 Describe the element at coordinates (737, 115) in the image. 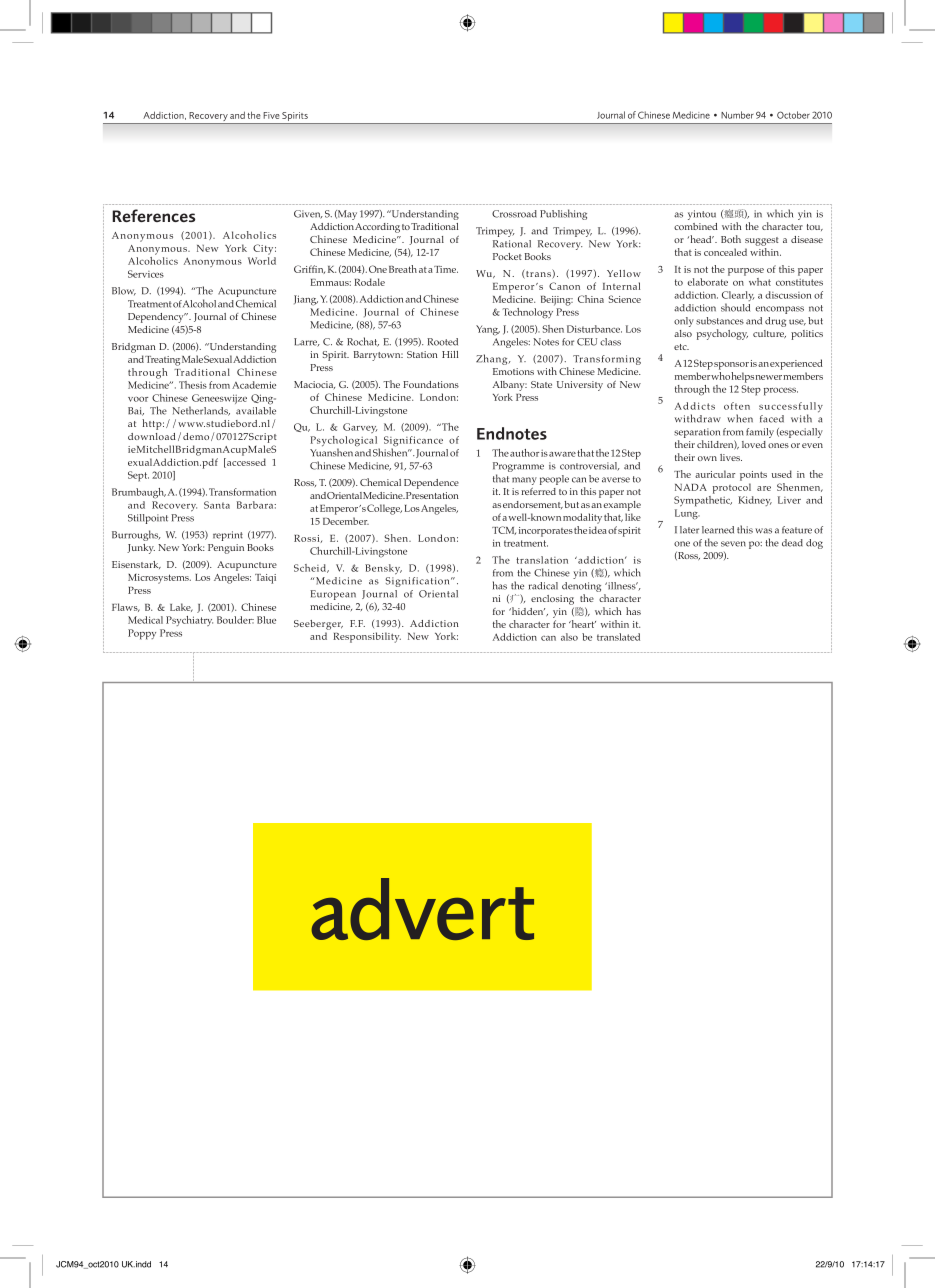

I see `Number` at that location.
